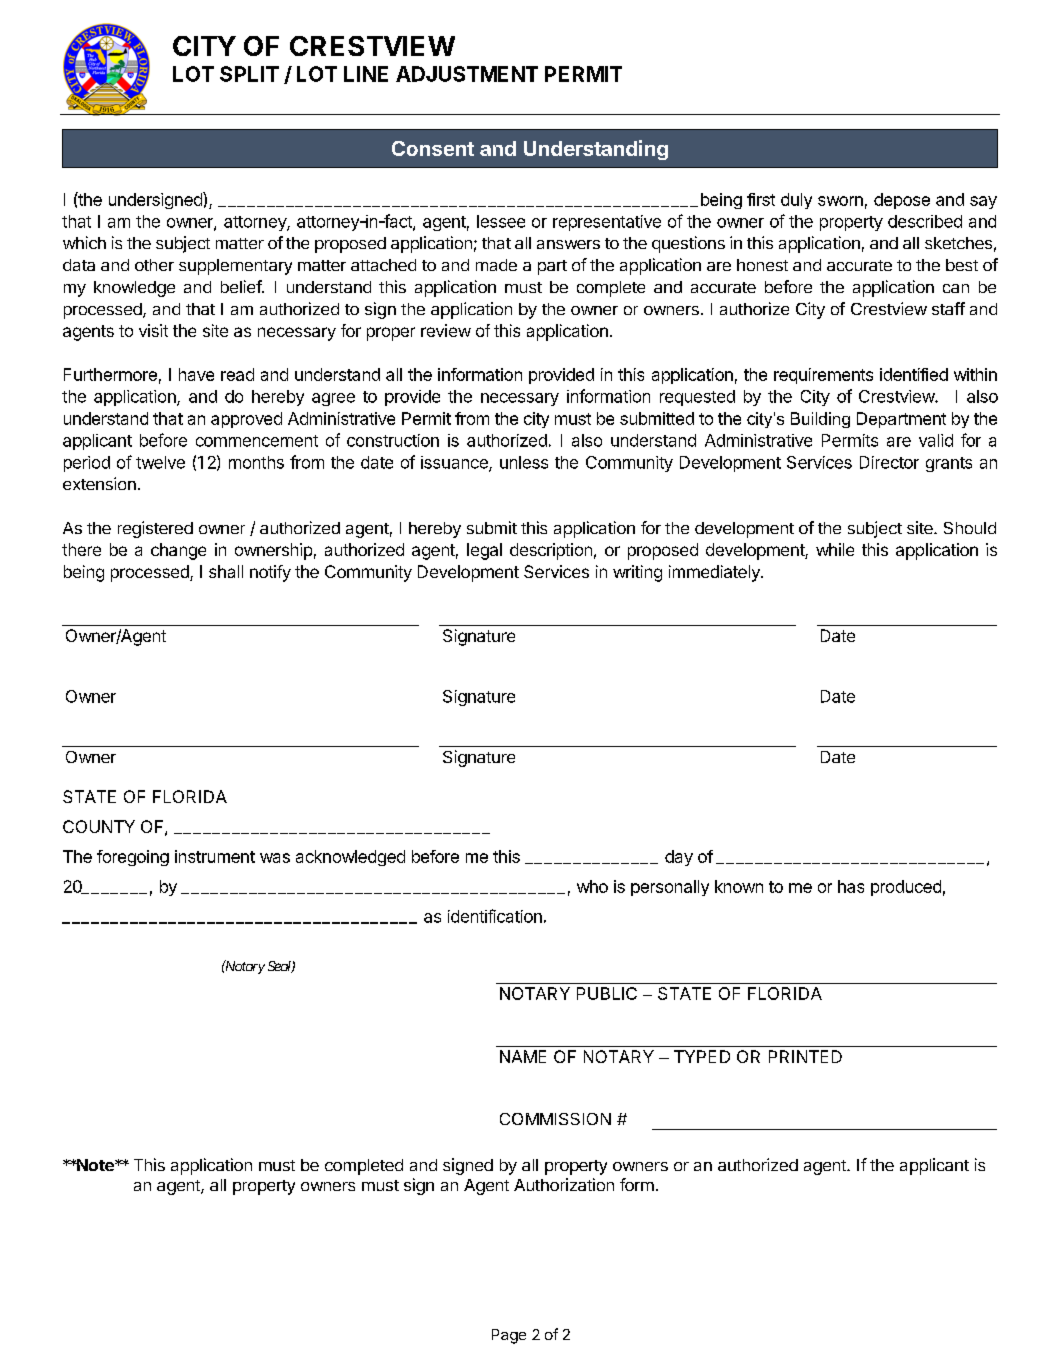  I want to click on depose, so click(902, 201).
